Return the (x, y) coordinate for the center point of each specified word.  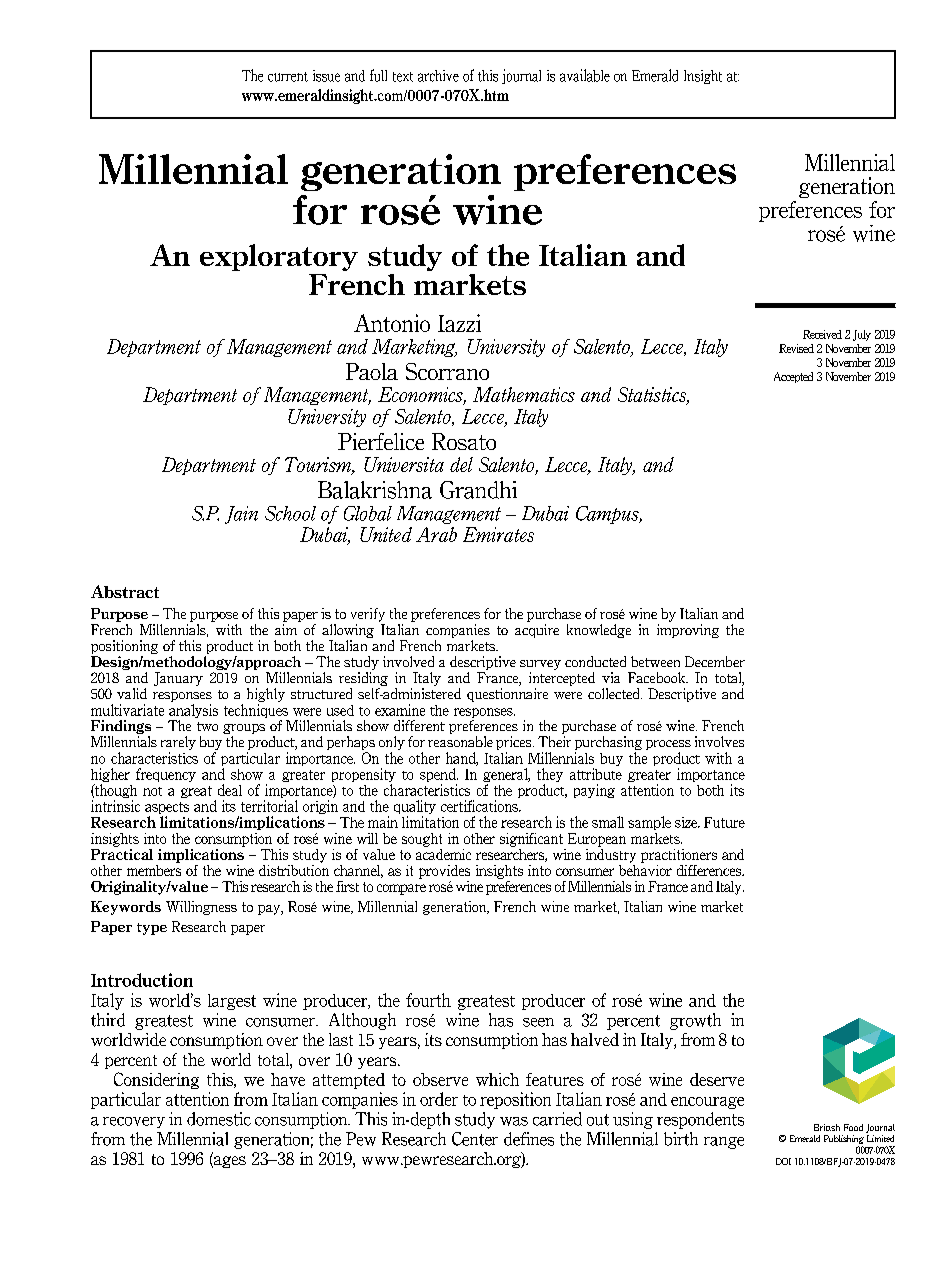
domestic (219, 1119)
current (288, 77)
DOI (783, 1161)
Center (475, 1139)
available (585, 75)
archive (438, 76)
